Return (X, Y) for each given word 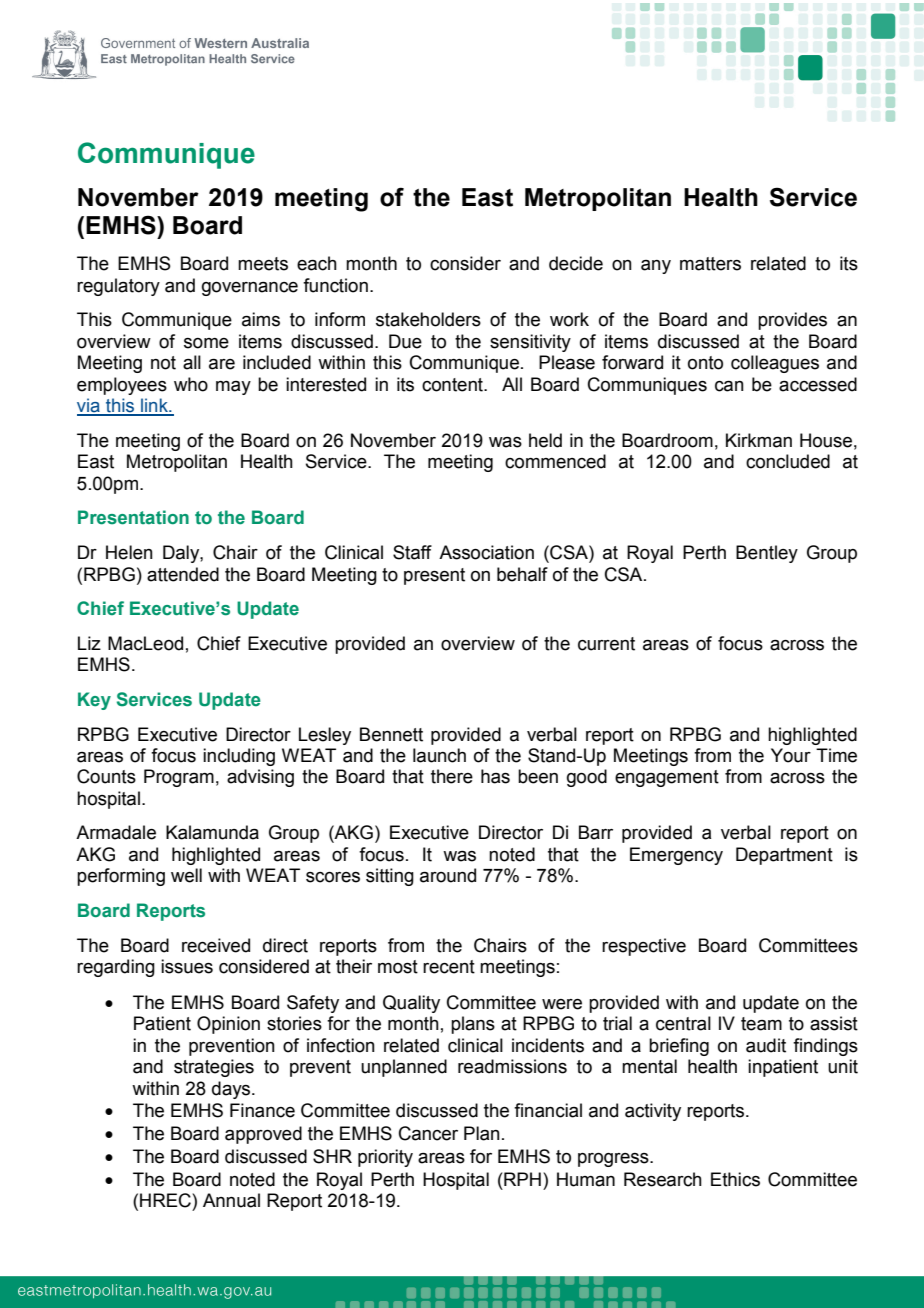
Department (784, 856)
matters (710, 264)
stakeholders (428, 319)
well (186, 875)
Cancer (428, 1133)
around (448, 875)
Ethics (735, 1179)
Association (486, 552)
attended (183, 574)
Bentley (767, 554)
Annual (231, 1200)
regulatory (118, 287)
